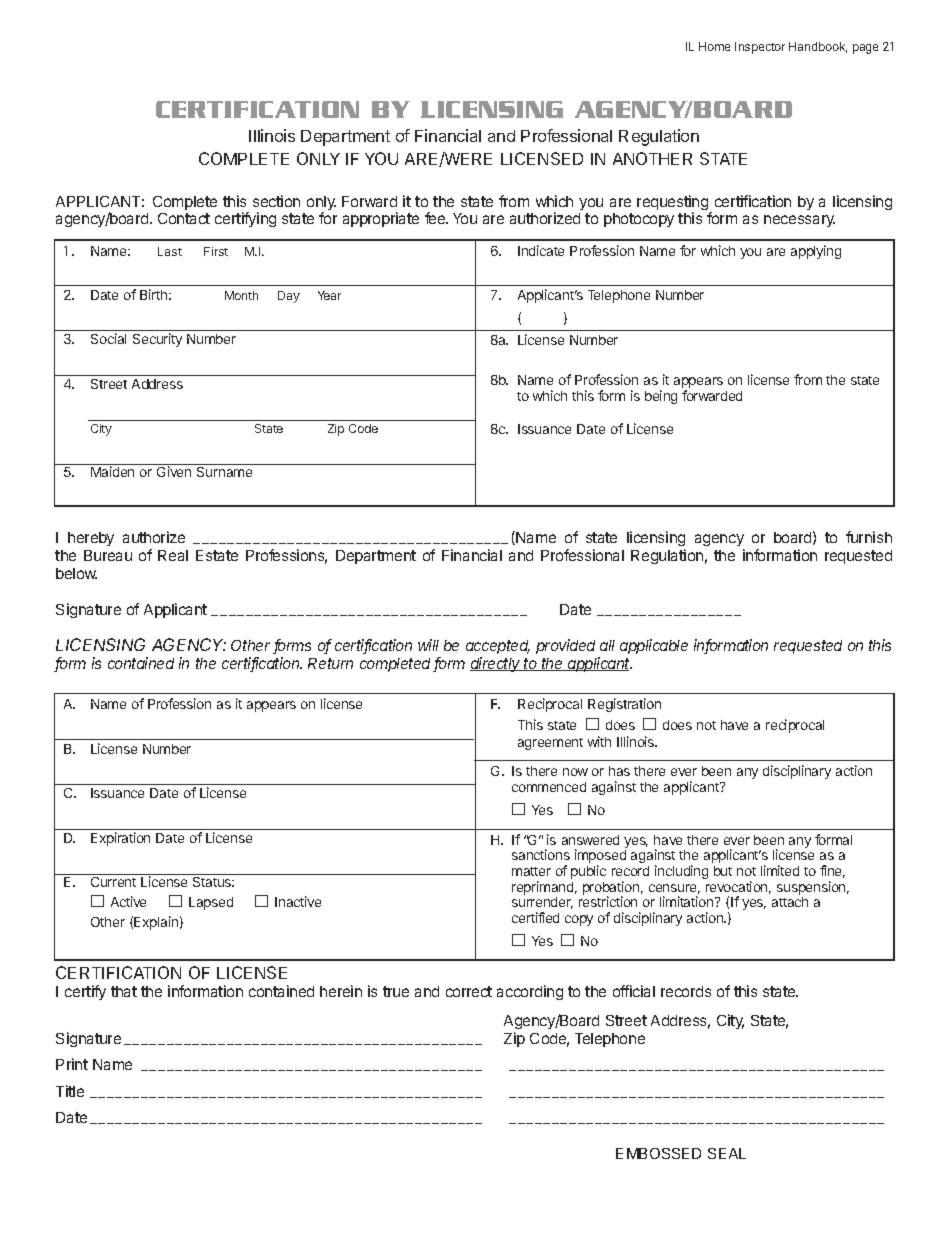 This document has height=1233, width=952. I want to click on Inspector, so click(760, 48).
